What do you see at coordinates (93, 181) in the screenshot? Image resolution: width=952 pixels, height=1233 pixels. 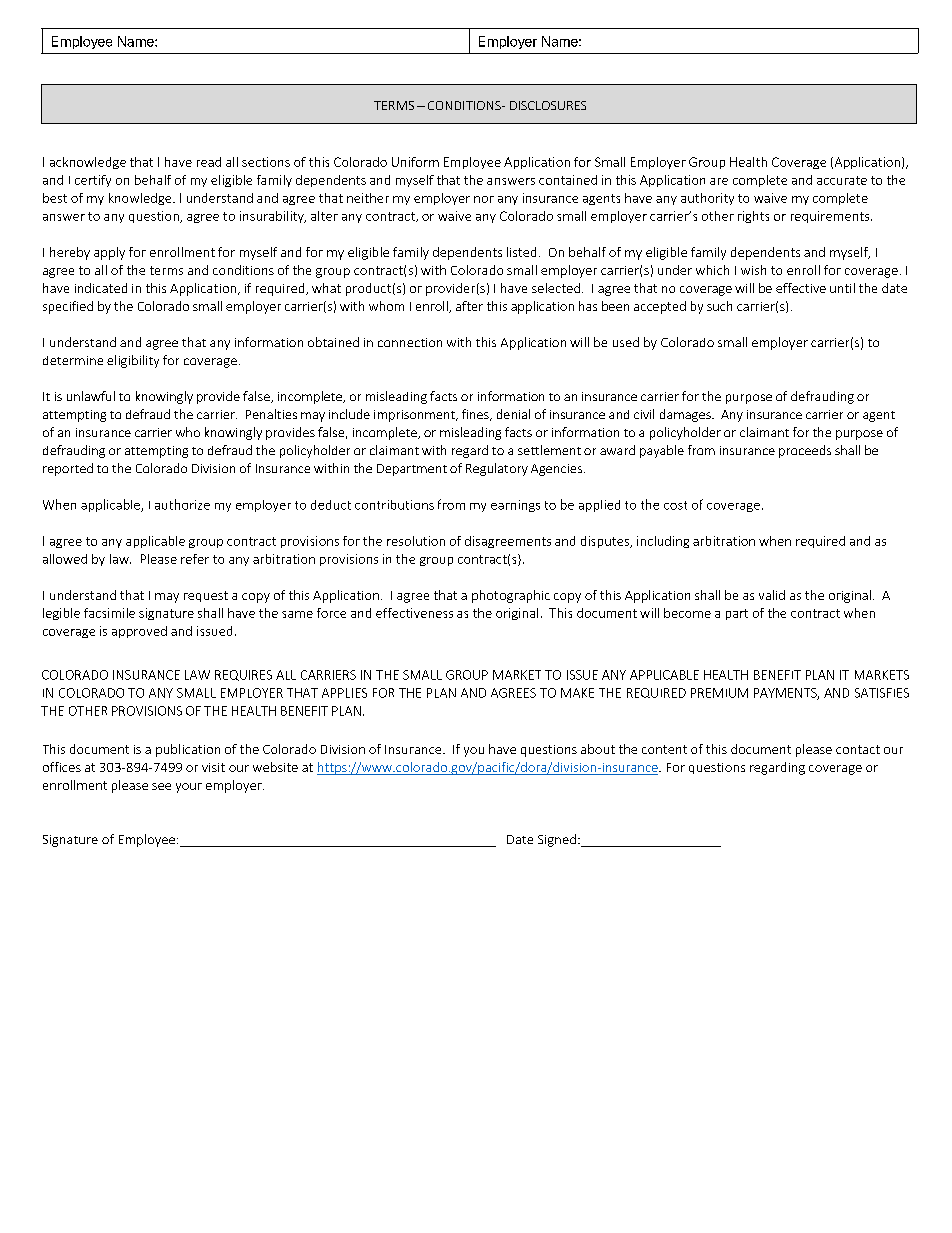 I see `certify` at bounding box center [93, 181].
